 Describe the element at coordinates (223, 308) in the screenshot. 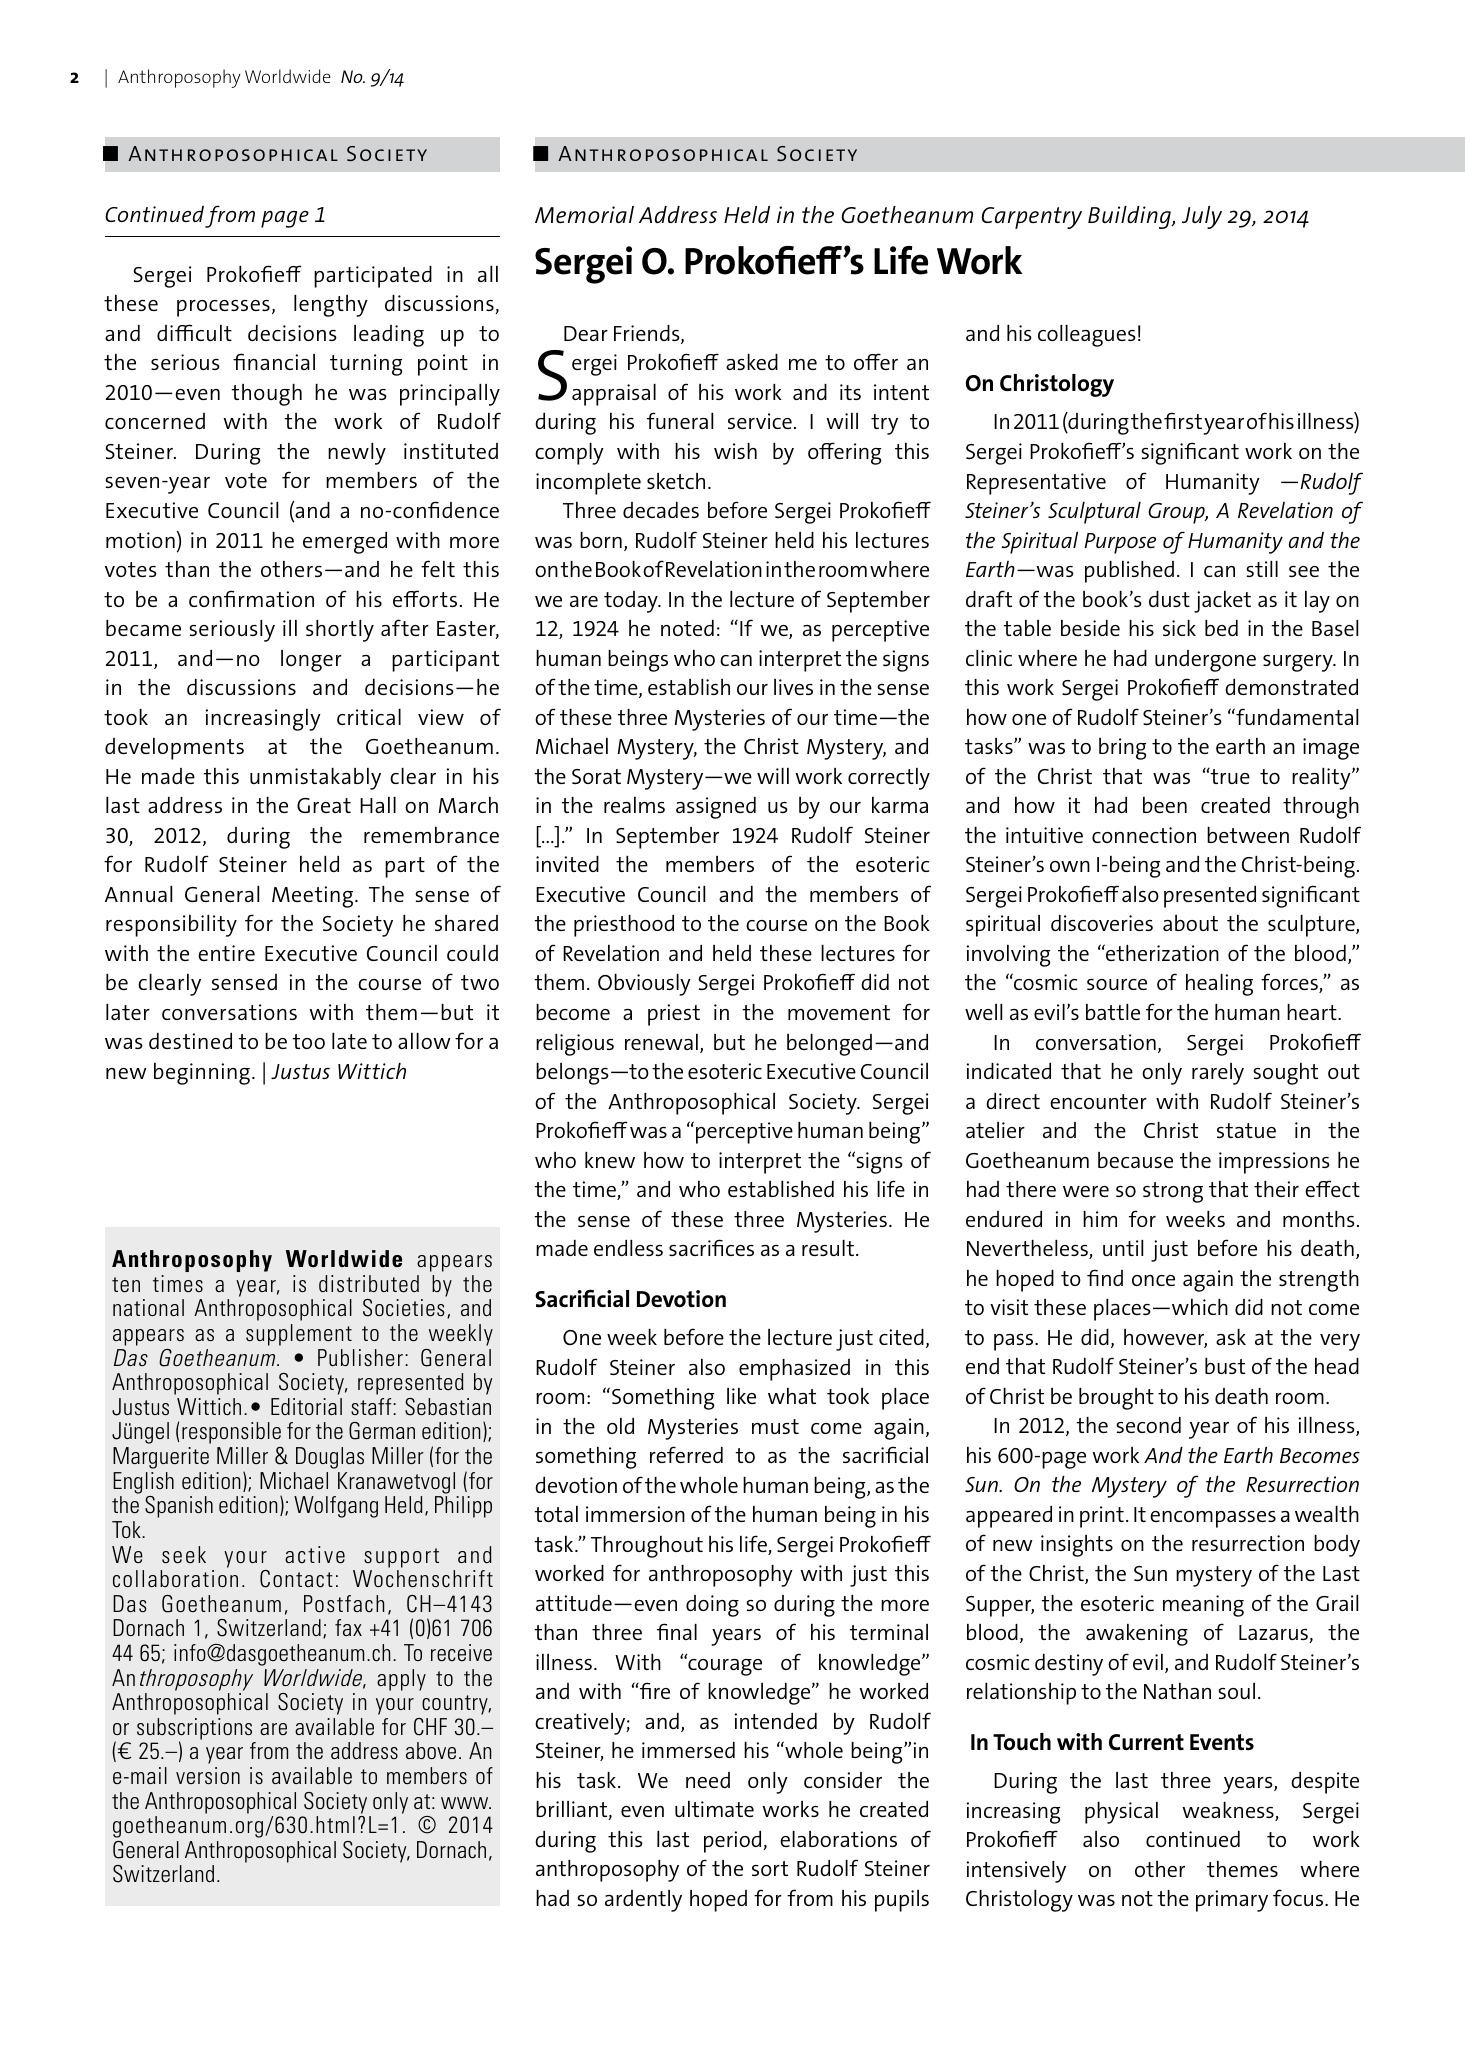

I see `processes` at that location.
